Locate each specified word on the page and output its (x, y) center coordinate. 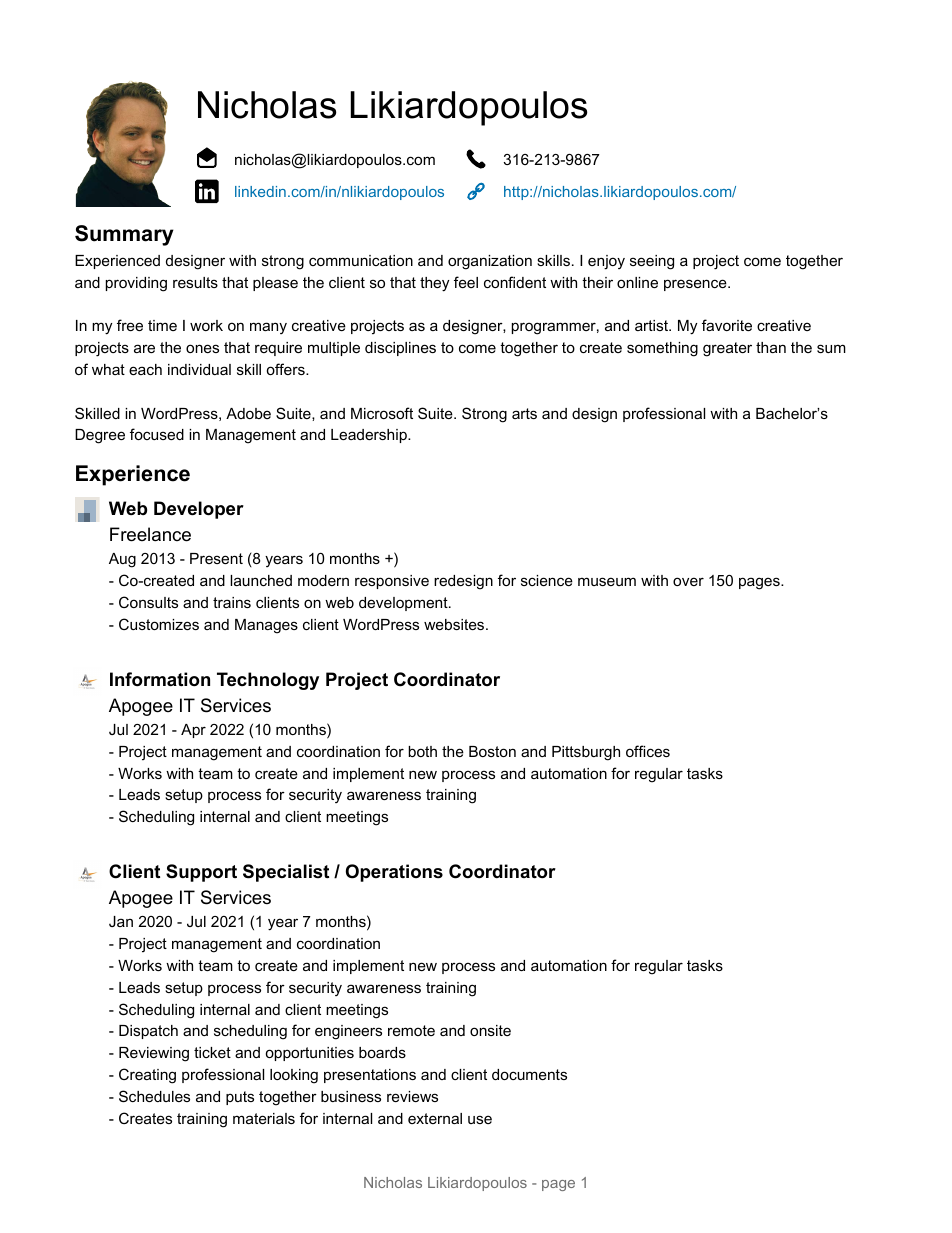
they (434, 284)
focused (157, 434)
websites (455, 624)
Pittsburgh (586, 753)
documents (529, 1074)
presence (696, 285)
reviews (412, 1096)
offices (648, 751)
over (688, 581)
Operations (394, 873)
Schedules (154, 1096)
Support (201, 873)
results (195, 282)
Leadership (370, 436)
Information (160, 679)
